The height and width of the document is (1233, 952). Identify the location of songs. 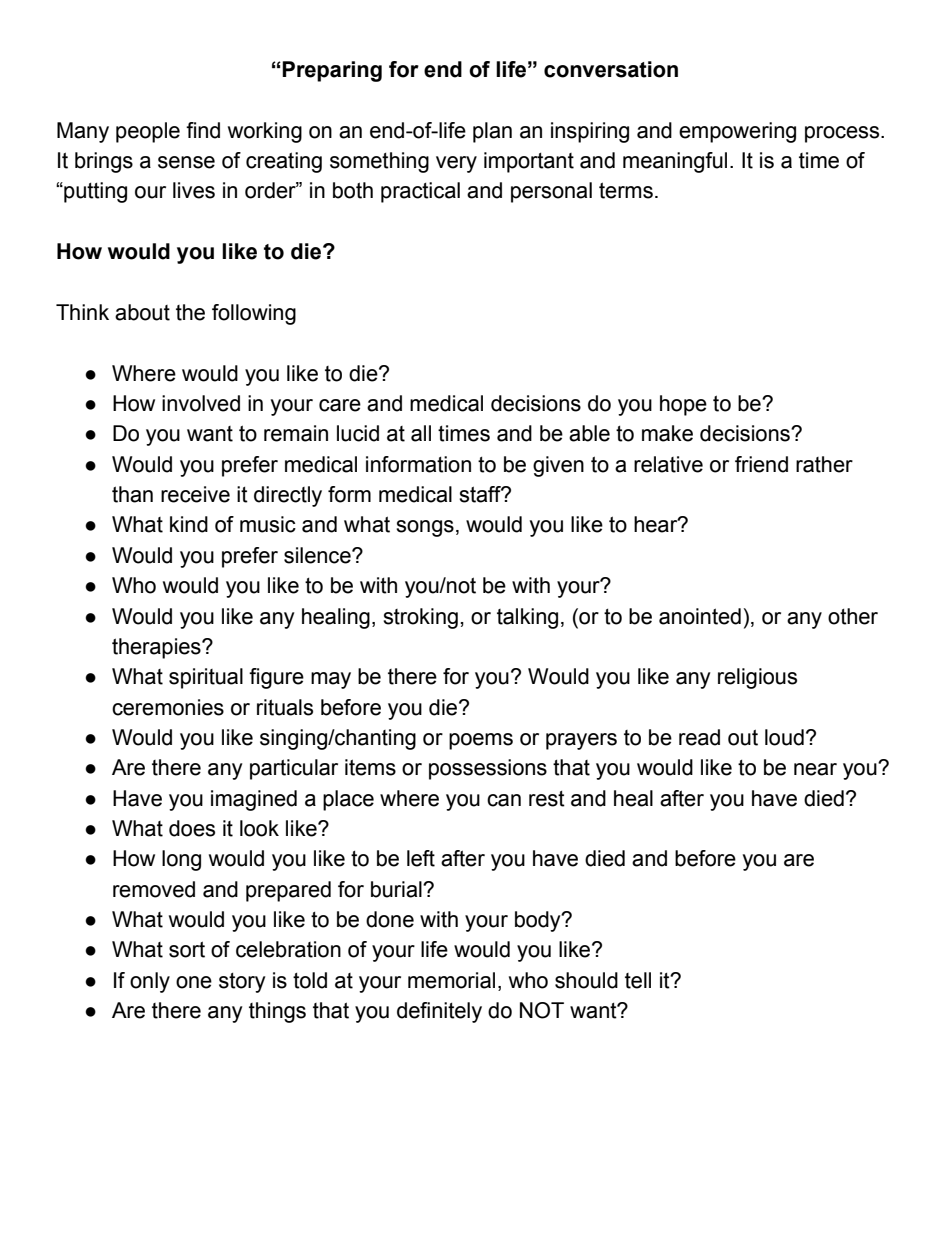
(425, 528).
